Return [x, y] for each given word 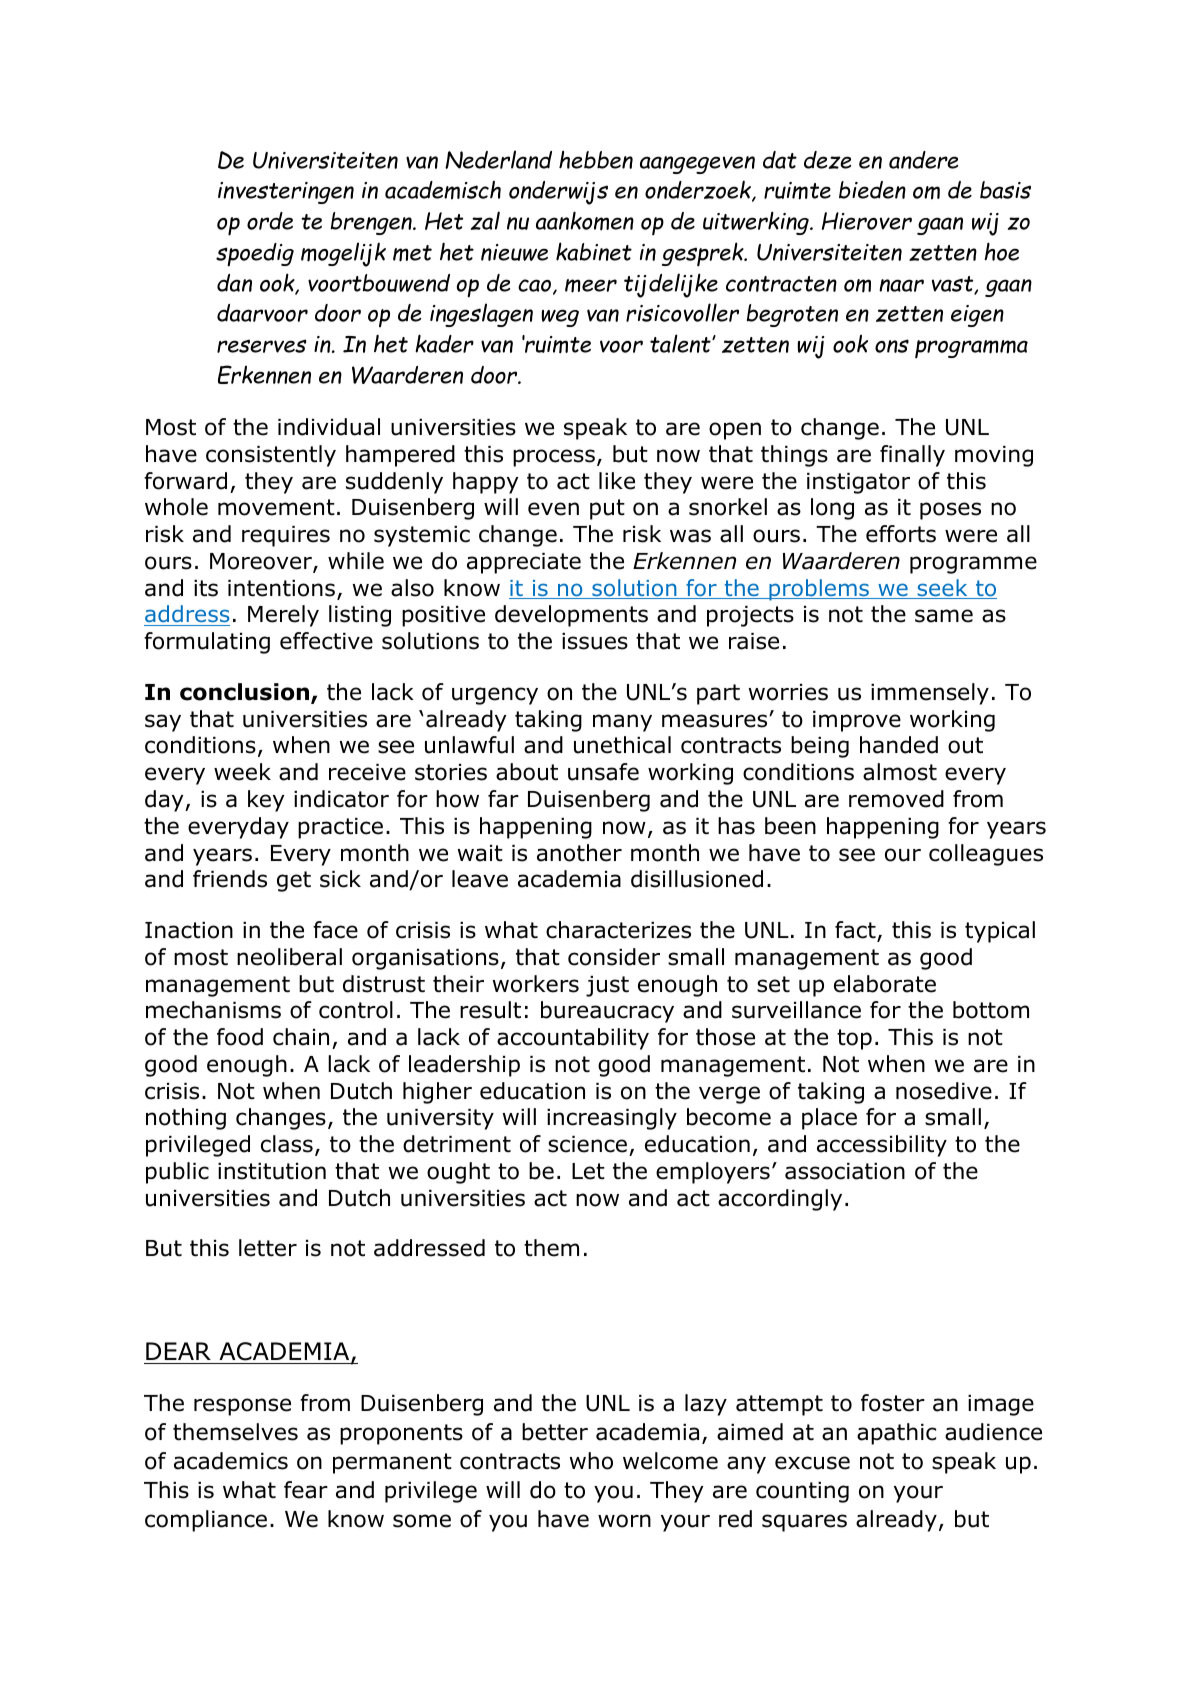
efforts [901, 534]
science [587, 1144]
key [266, 801]
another [579, 853]
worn [624, 1521]
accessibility [882, 1146]
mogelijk [343, 254]
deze [827, 160]
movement [276, 507]
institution [272, 1171]
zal [485, 220]
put [607, 509]
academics [231, 1461]
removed [896, 799]
